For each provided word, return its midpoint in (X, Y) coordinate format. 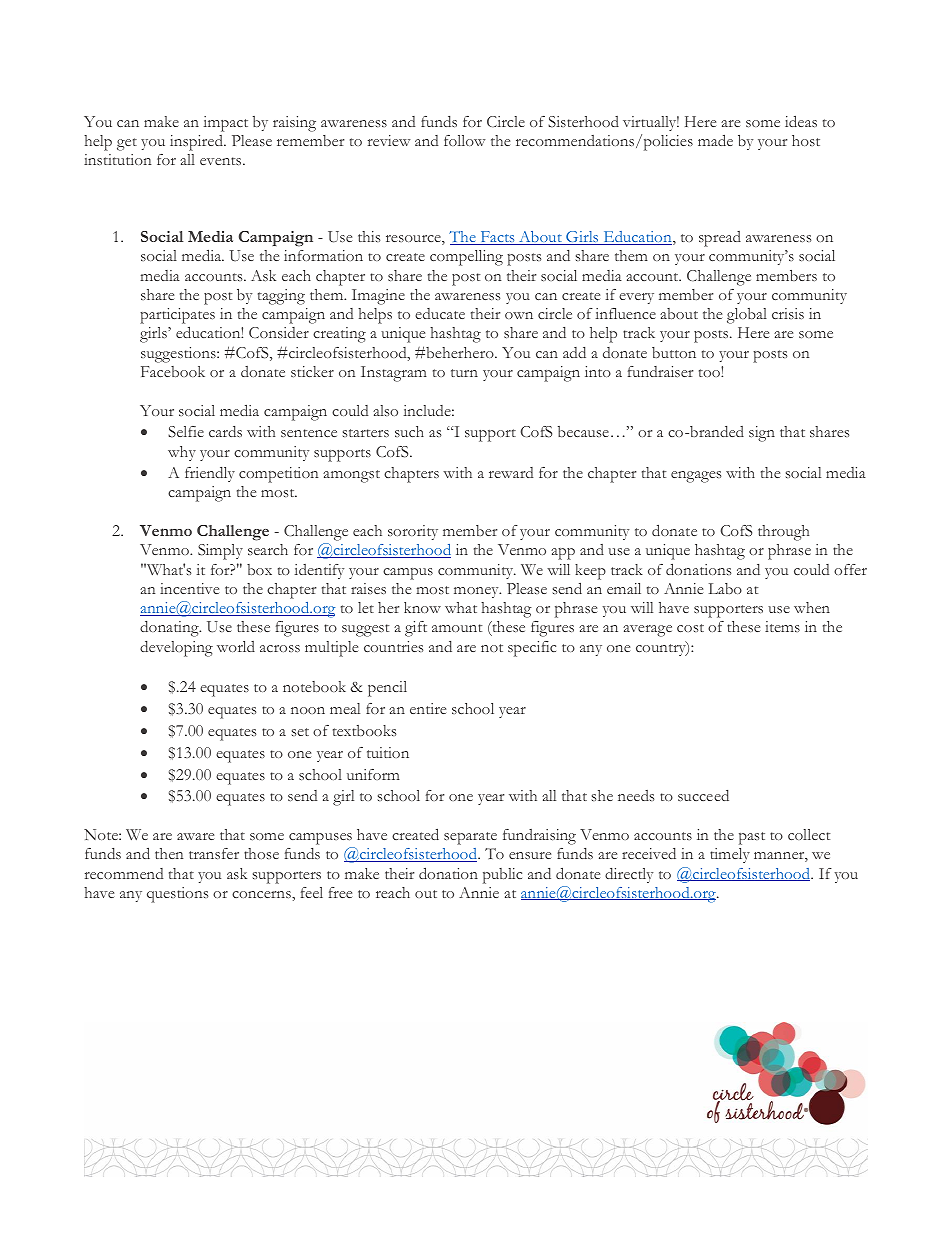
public (502, 876)
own (519, 315)
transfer (214, 853)
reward (511, 472)
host (806, 140)
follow (464, 140)
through (783, 533)
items (782, 626)
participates (177, 317)
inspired (197, 143)
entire (428, 708)
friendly (210, 474)
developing (176, 649)
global (747, 316)
